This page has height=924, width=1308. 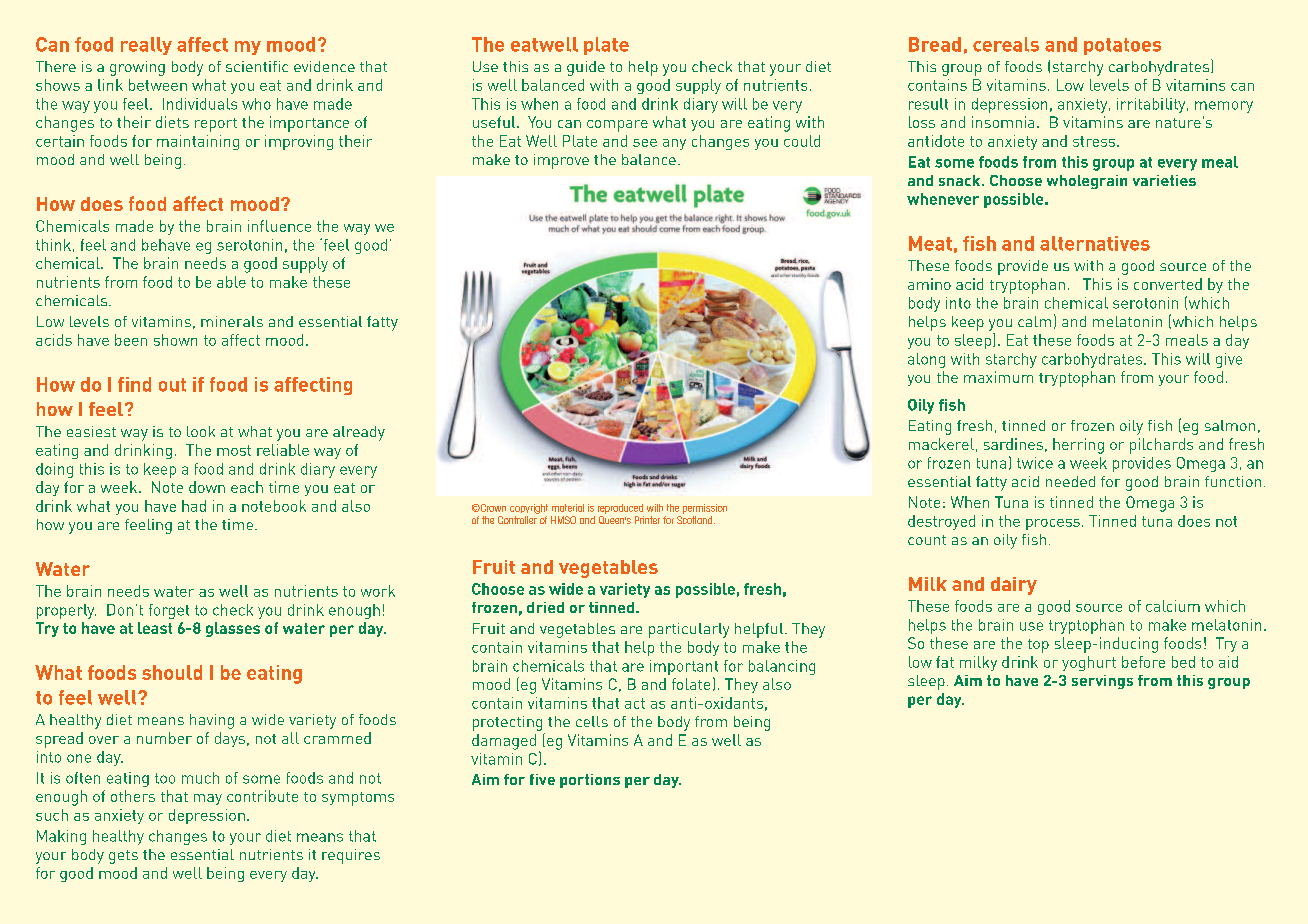 What do you see at coordinates (169, 611) in the page?
I see `forget` at bounding box center [169, 611].
